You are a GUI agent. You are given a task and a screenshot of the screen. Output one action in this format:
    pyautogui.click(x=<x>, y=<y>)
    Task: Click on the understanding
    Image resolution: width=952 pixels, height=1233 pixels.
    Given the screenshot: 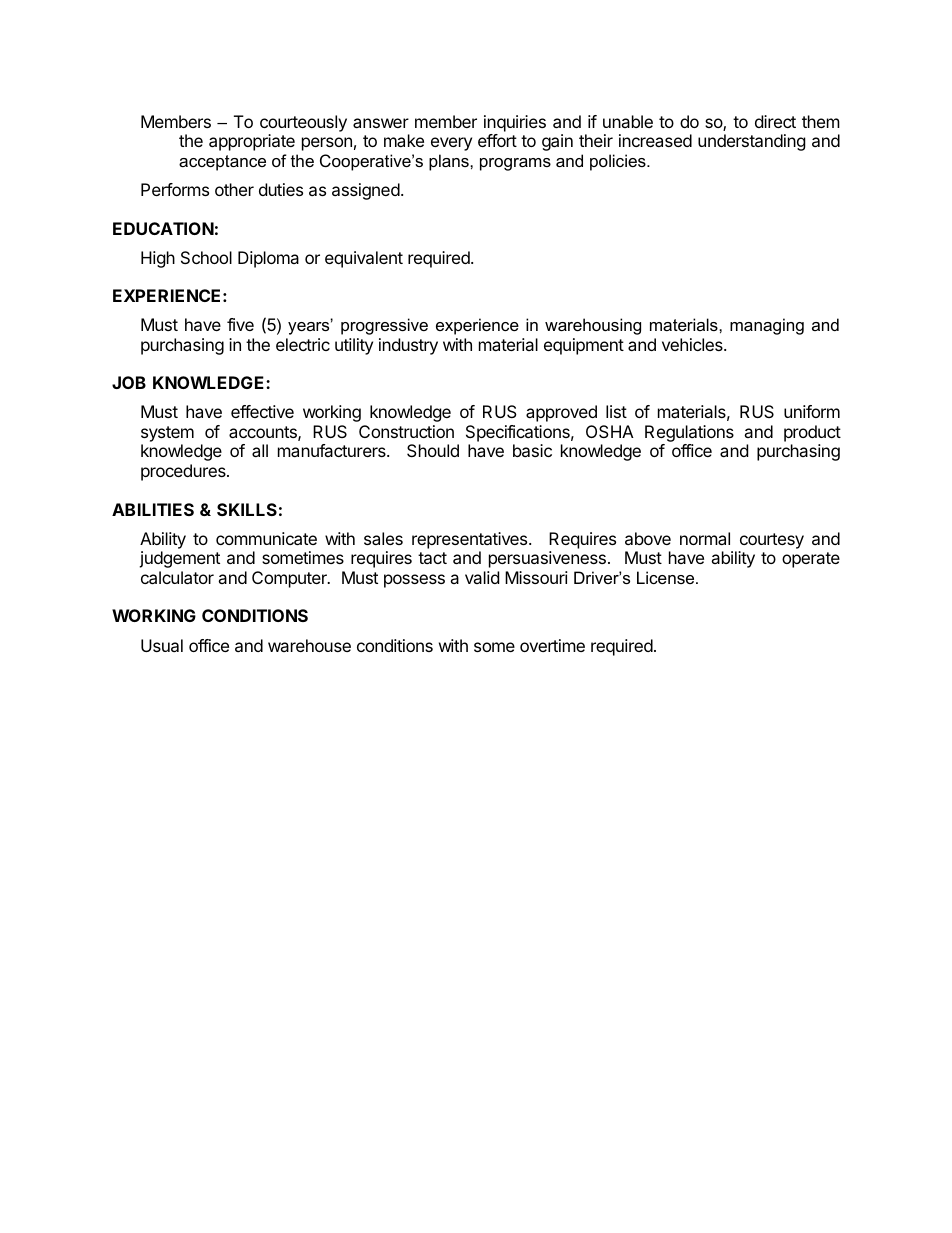 What is the action you would take?
    pyautogui.click(x=752, y=142)
